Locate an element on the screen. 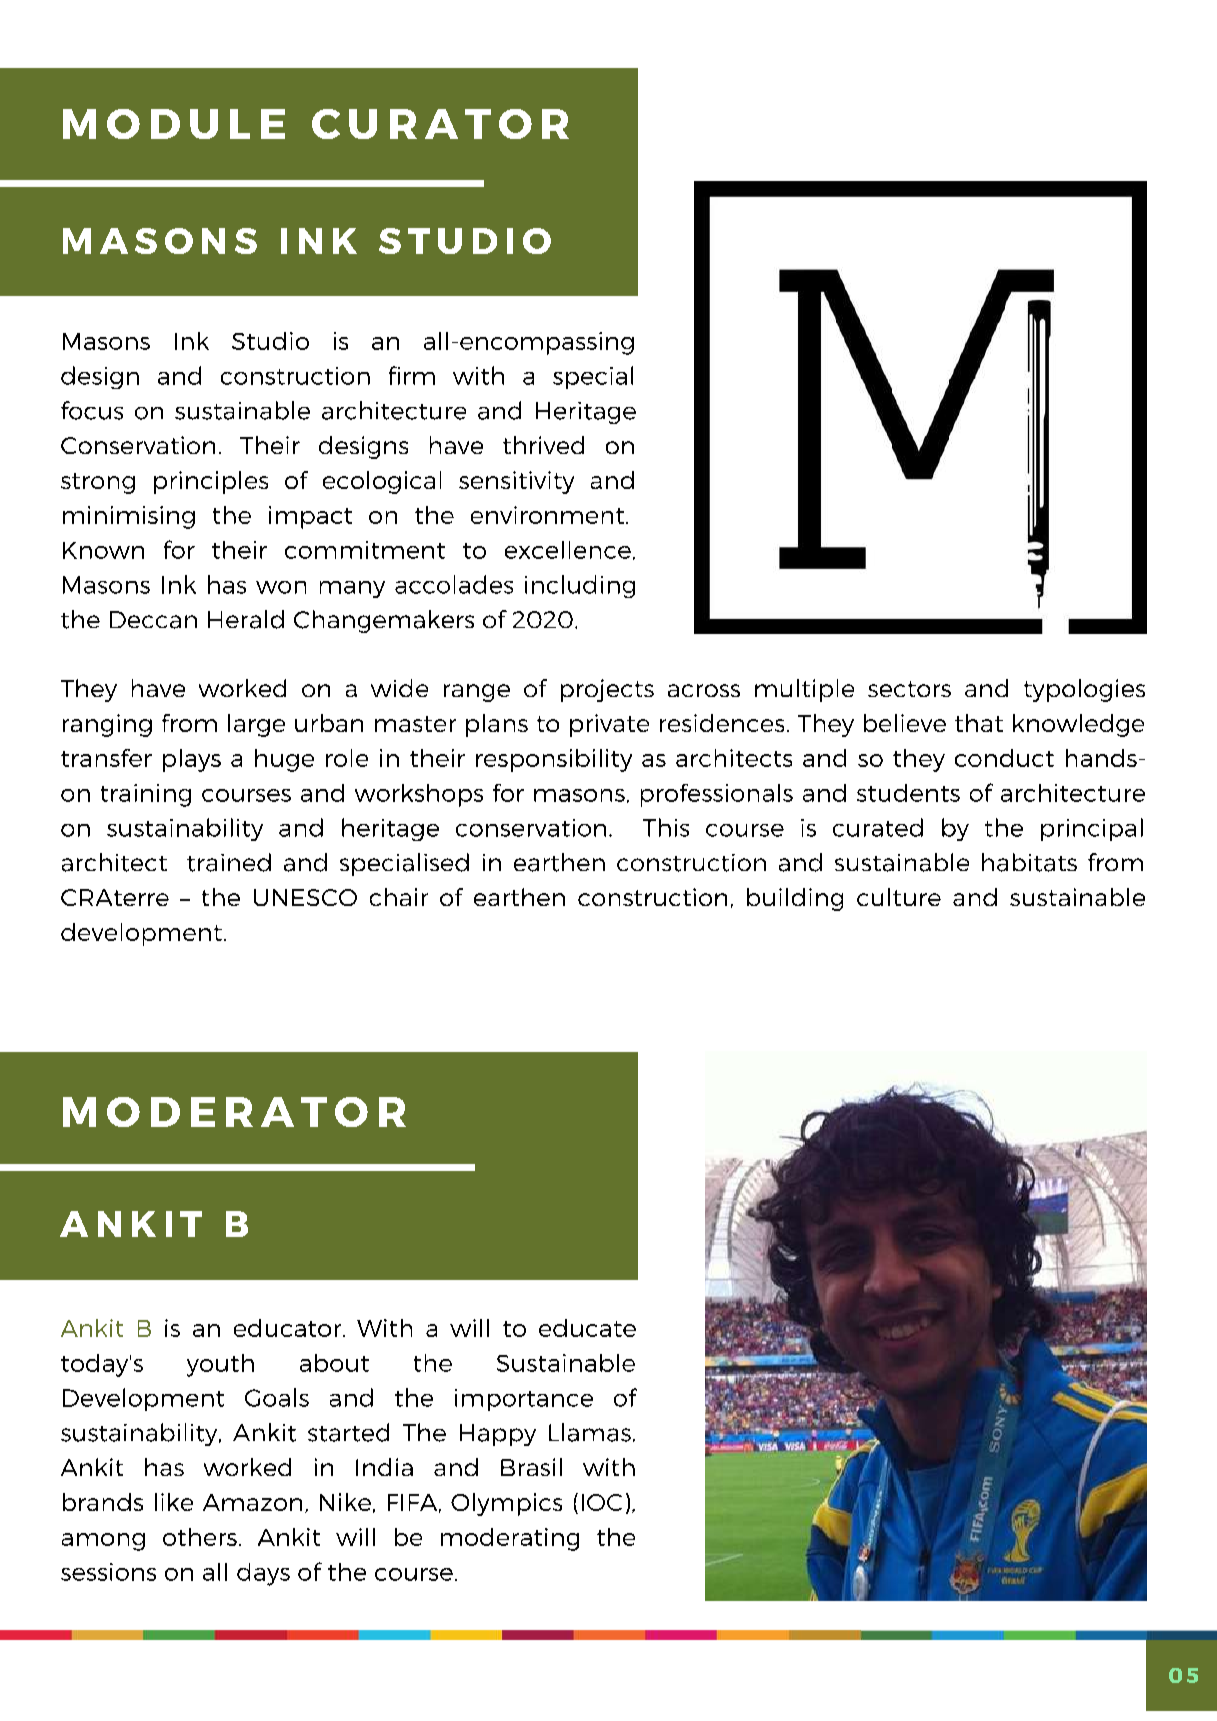 This screenshot has height=1721, width=1217. culture is located at coordinates (899, 897).
